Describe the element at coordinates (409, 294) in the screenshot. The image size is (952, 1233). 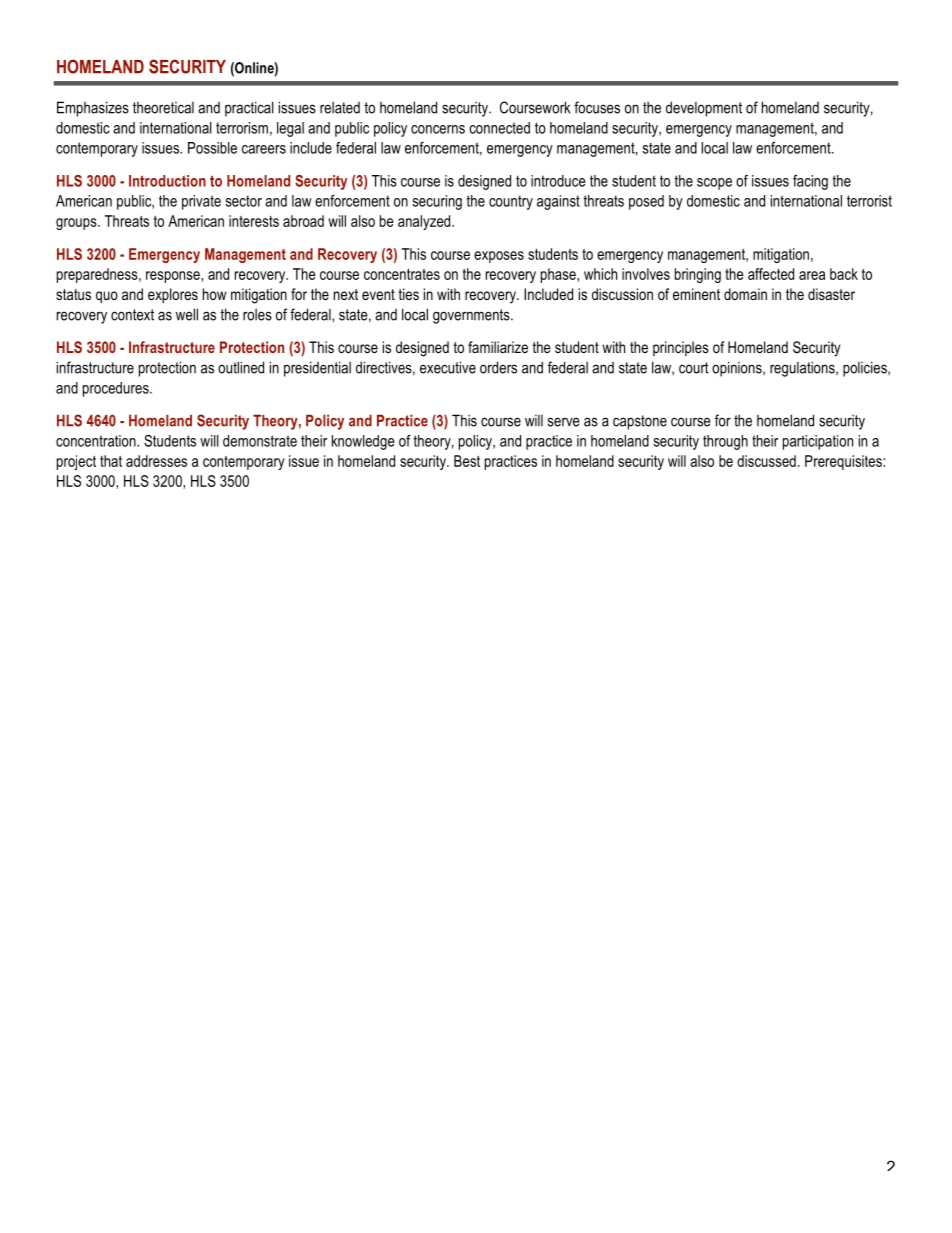
I see `ties` at that location.
